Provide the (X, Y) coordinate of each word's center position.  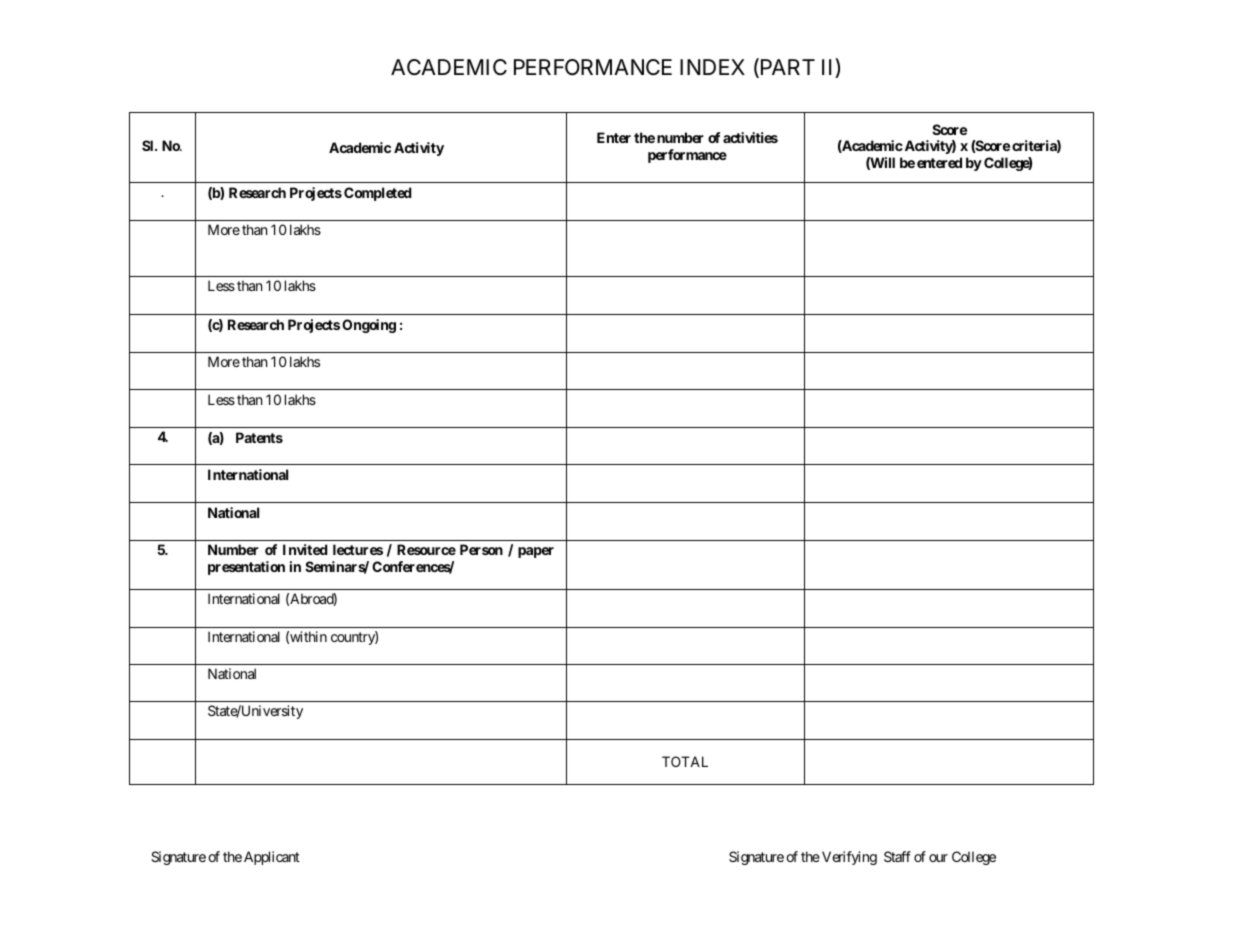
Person (481, 549)
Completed (378, 194)
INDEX (712, 67)
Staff (897, 856)
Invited (305, 549)
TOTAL (685, 761)
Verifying (849, 858)
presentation (246, 568)
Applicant (272, 858)
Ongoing (369, 326)
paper (536, 552)
